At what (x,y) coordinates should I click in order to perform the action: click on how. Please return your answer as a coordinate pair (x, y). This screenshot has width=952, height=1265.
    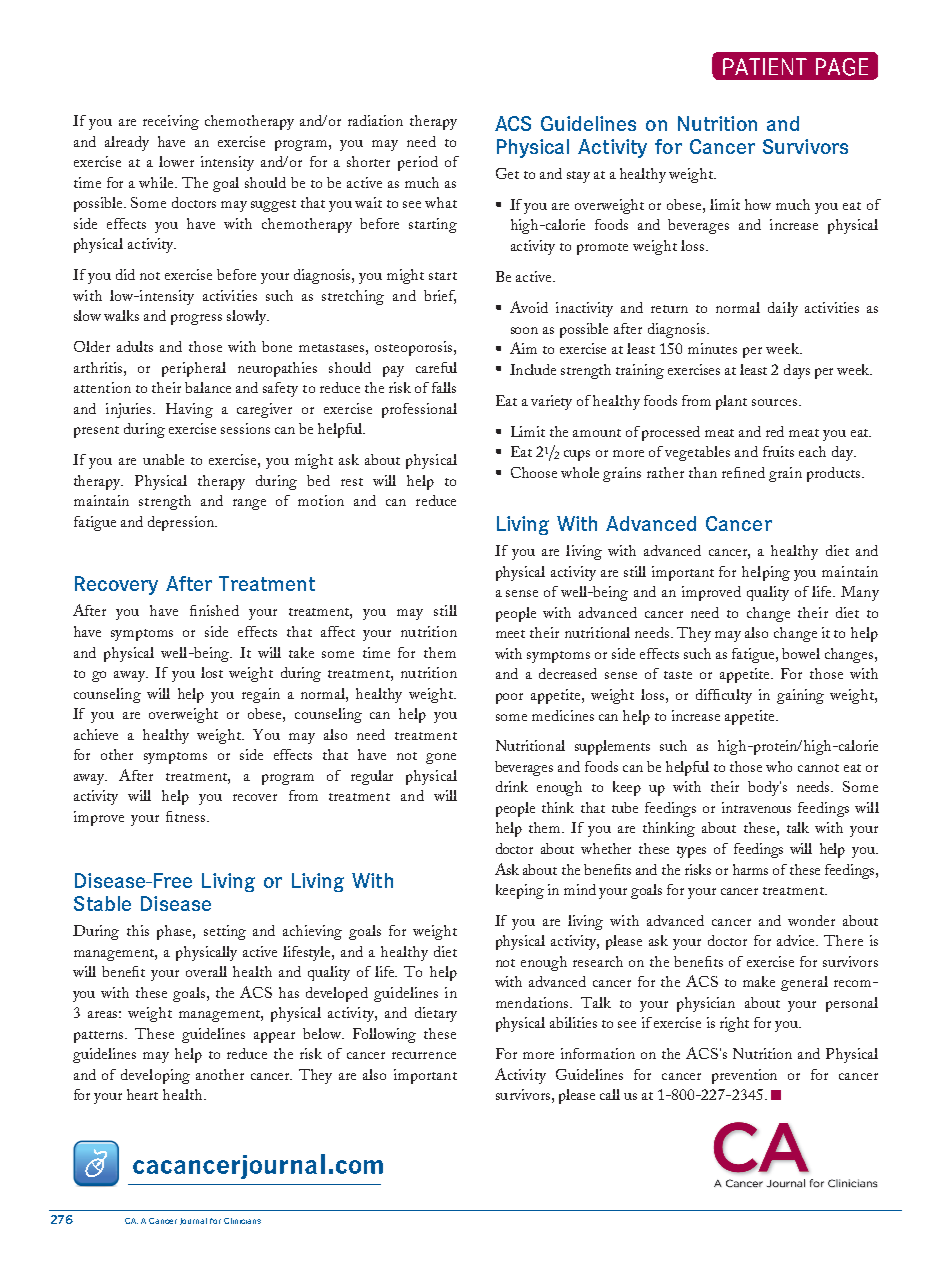
    Looking at the image, I should click on (758, 204).
